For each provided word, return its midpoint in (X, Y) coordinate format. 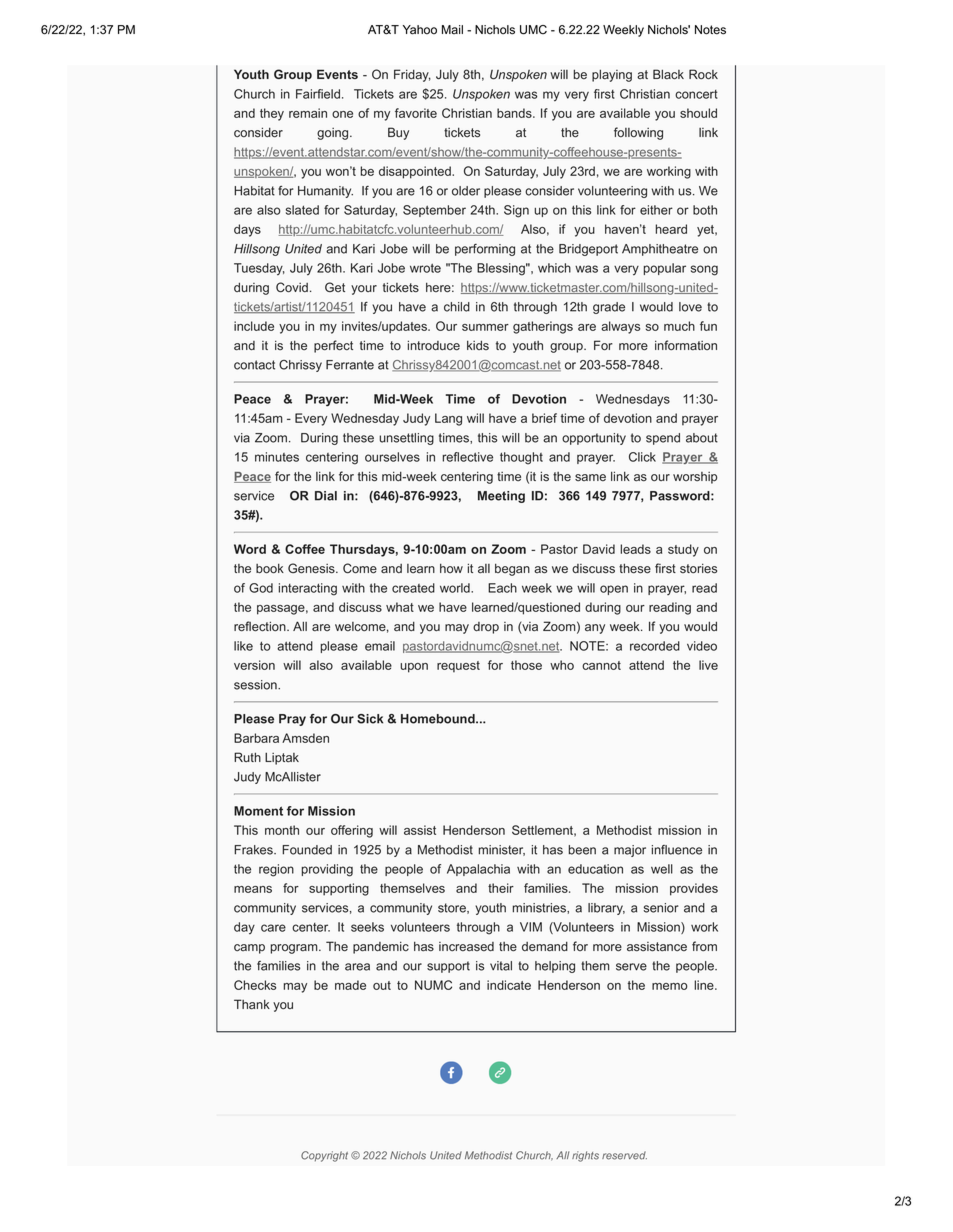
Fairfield (318, 94)
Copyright (324, 1156)
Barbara (256, 738)
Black (668, 74)
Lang (448, 419)
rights (585, 1156)
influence (677, 850)
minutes (277, 457)
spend (663, 439)
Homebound (439, 719)
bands (515, 113)
